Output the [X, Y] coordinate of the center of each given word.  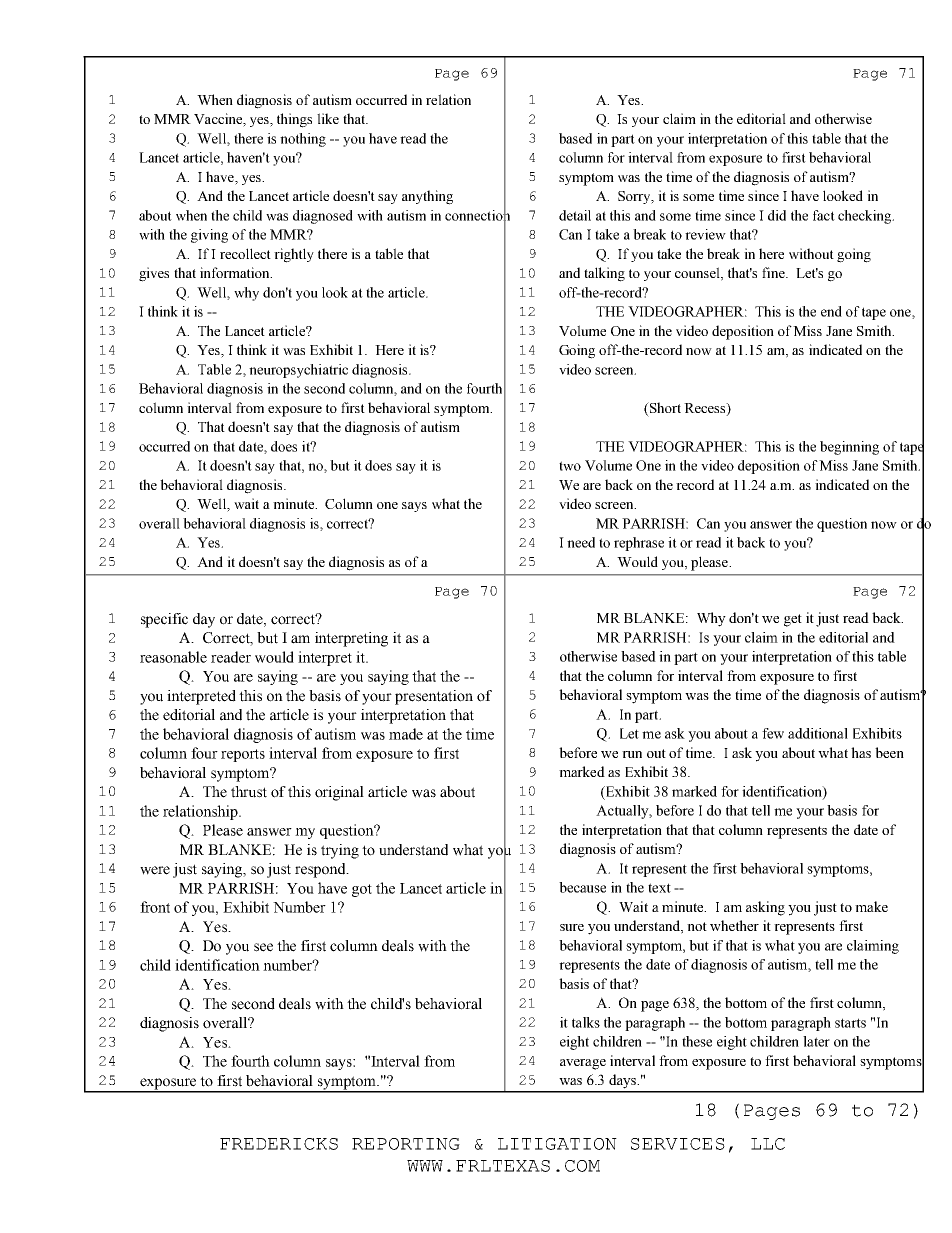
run [632, 754]
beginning [849, 448]
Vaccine [219, 120]
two [570, 466]
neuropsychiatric [298, 371]
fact [824, 215]
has [861, 752]
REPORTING [406, 1144]
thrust [249, 792]
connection [477, 215]
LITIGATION [557, 1144]
